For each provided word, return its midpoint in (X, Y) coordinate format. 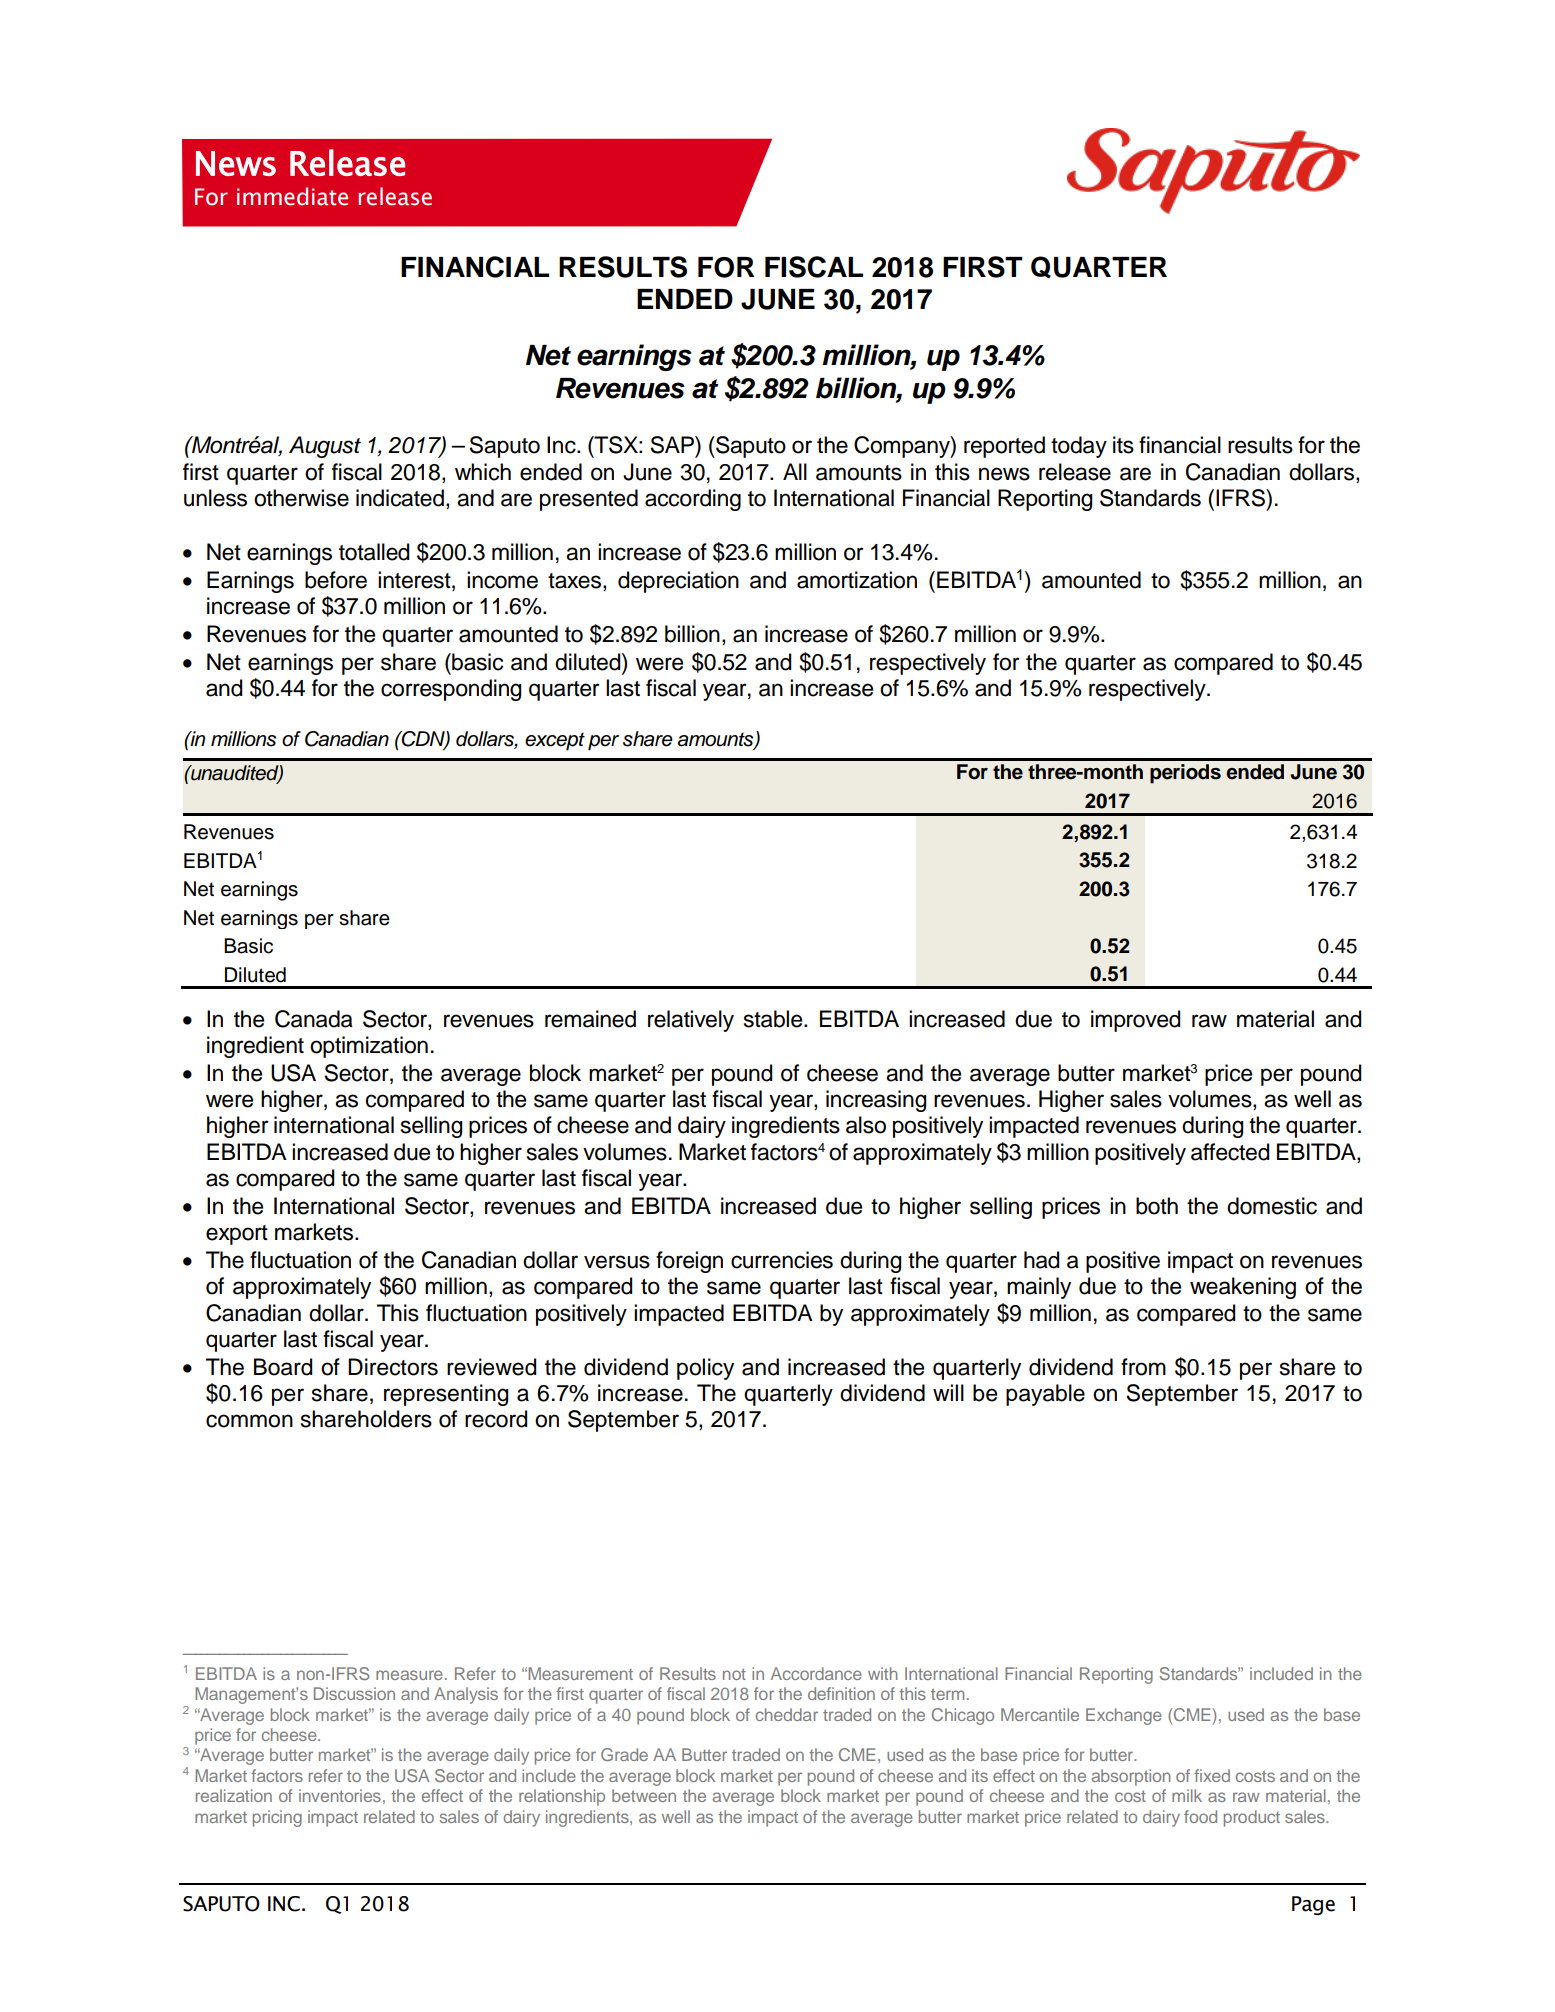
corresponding (451, 690)
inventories (340, 1795)
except (555, 741)
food (1200, 1816)
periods (1185, 774)
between (644, 1795)
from (1143, 1367)
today (1079, 447)
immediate (292, 196)
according (693, 500)
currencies (782, 1260)
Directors (393, 1367)
